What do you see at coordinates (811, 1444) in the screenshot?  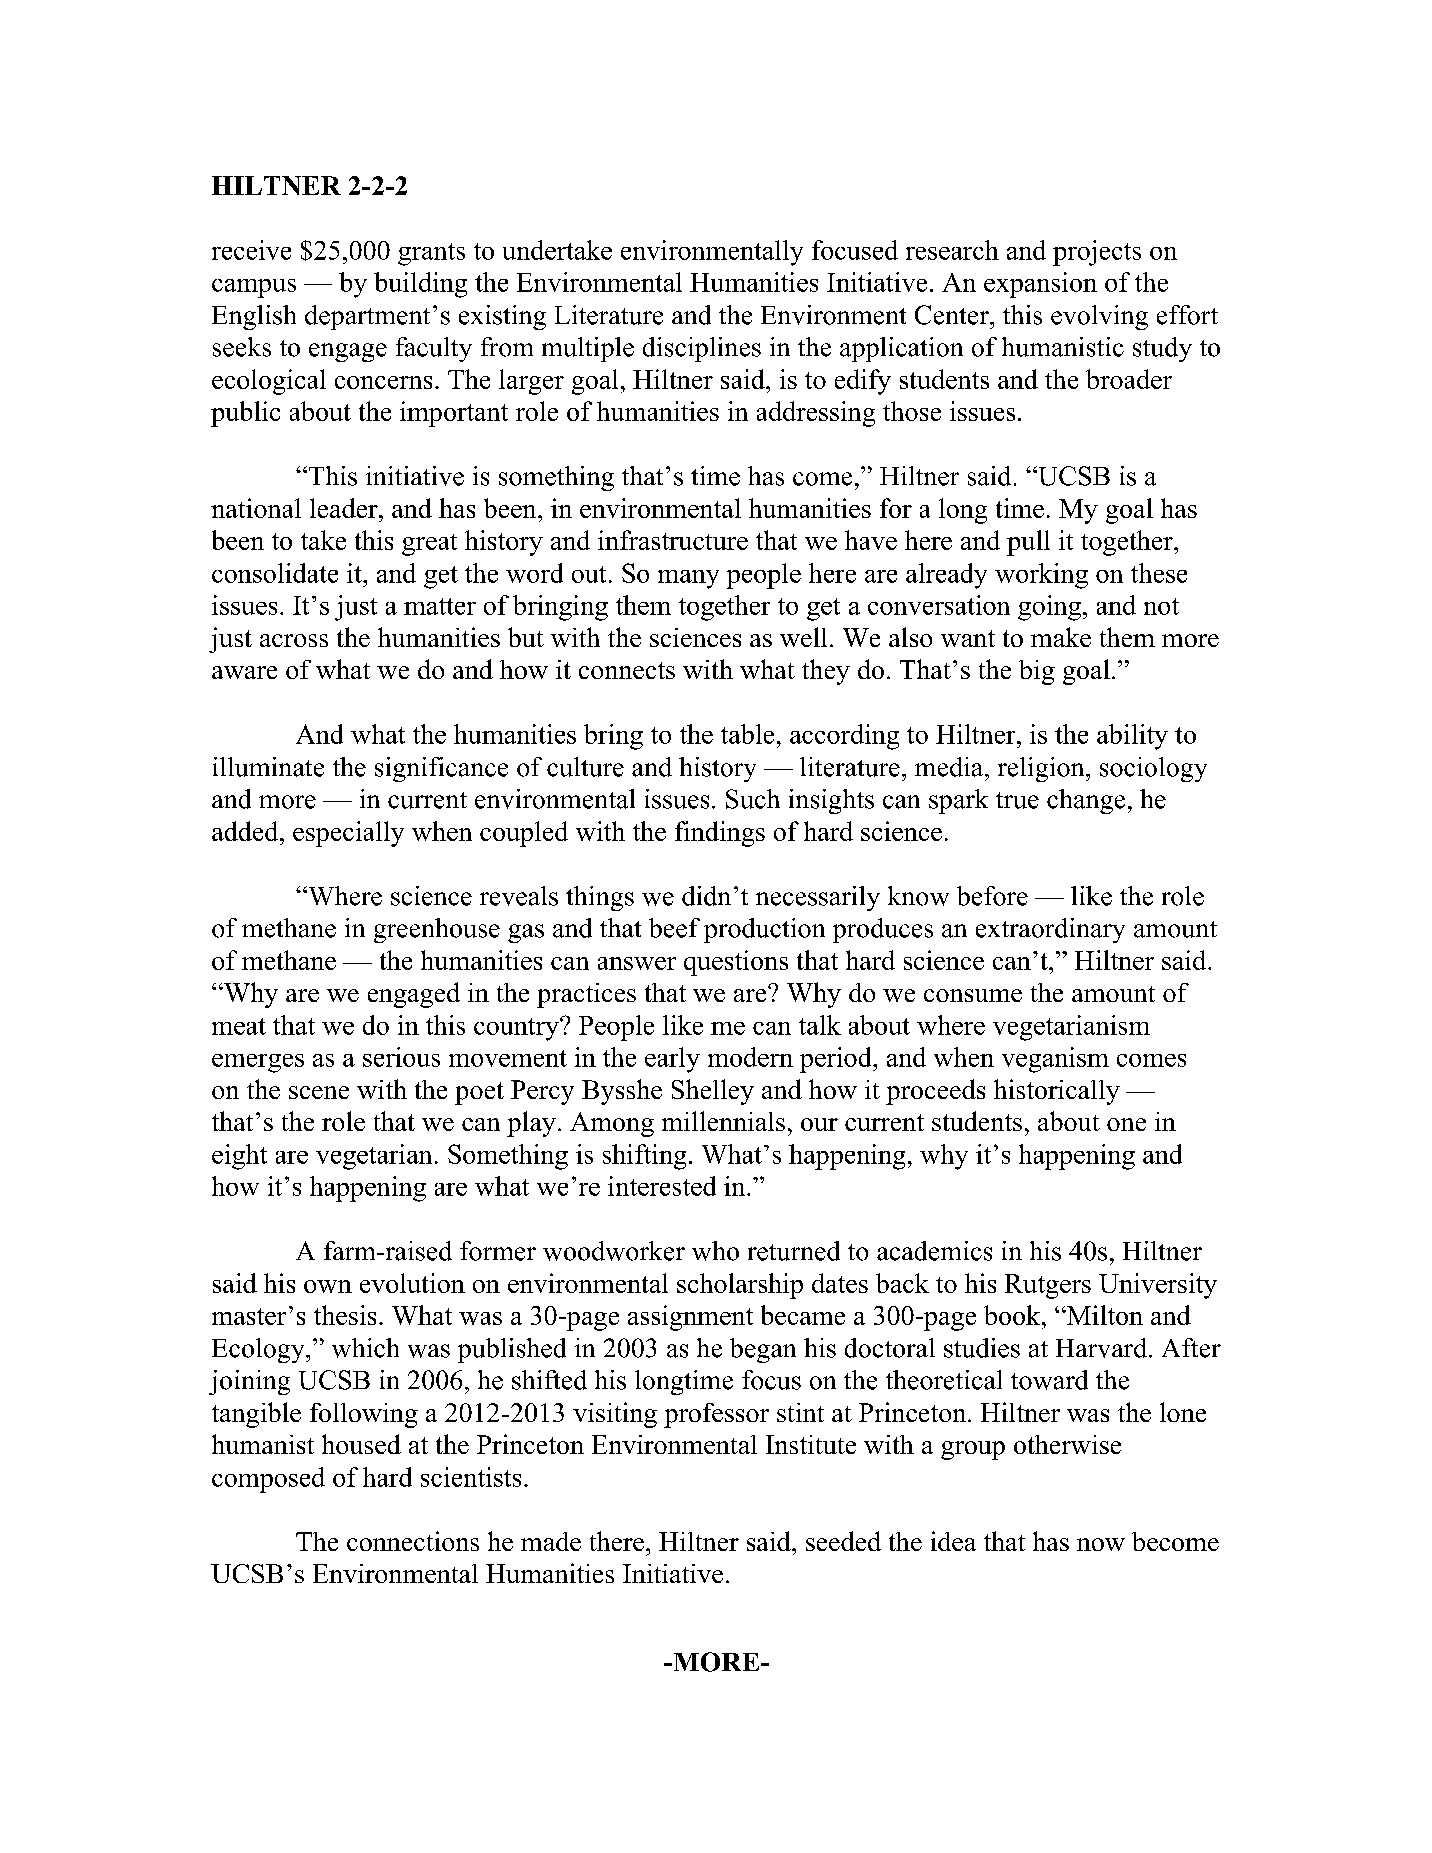 I see `Institute` at bounding box center [811, 1444].
